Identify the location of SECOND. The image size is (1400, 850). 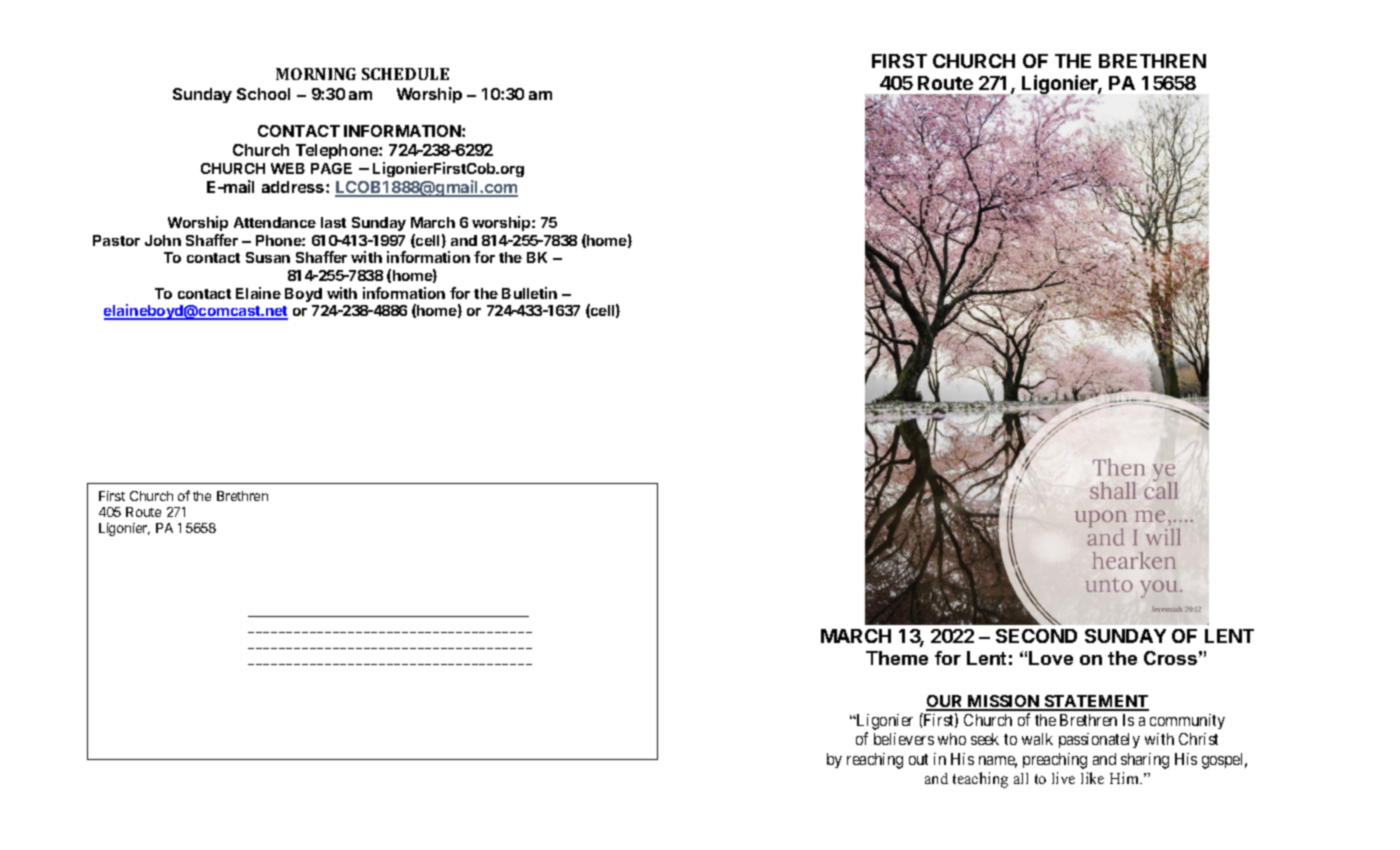
(1036, 636).
